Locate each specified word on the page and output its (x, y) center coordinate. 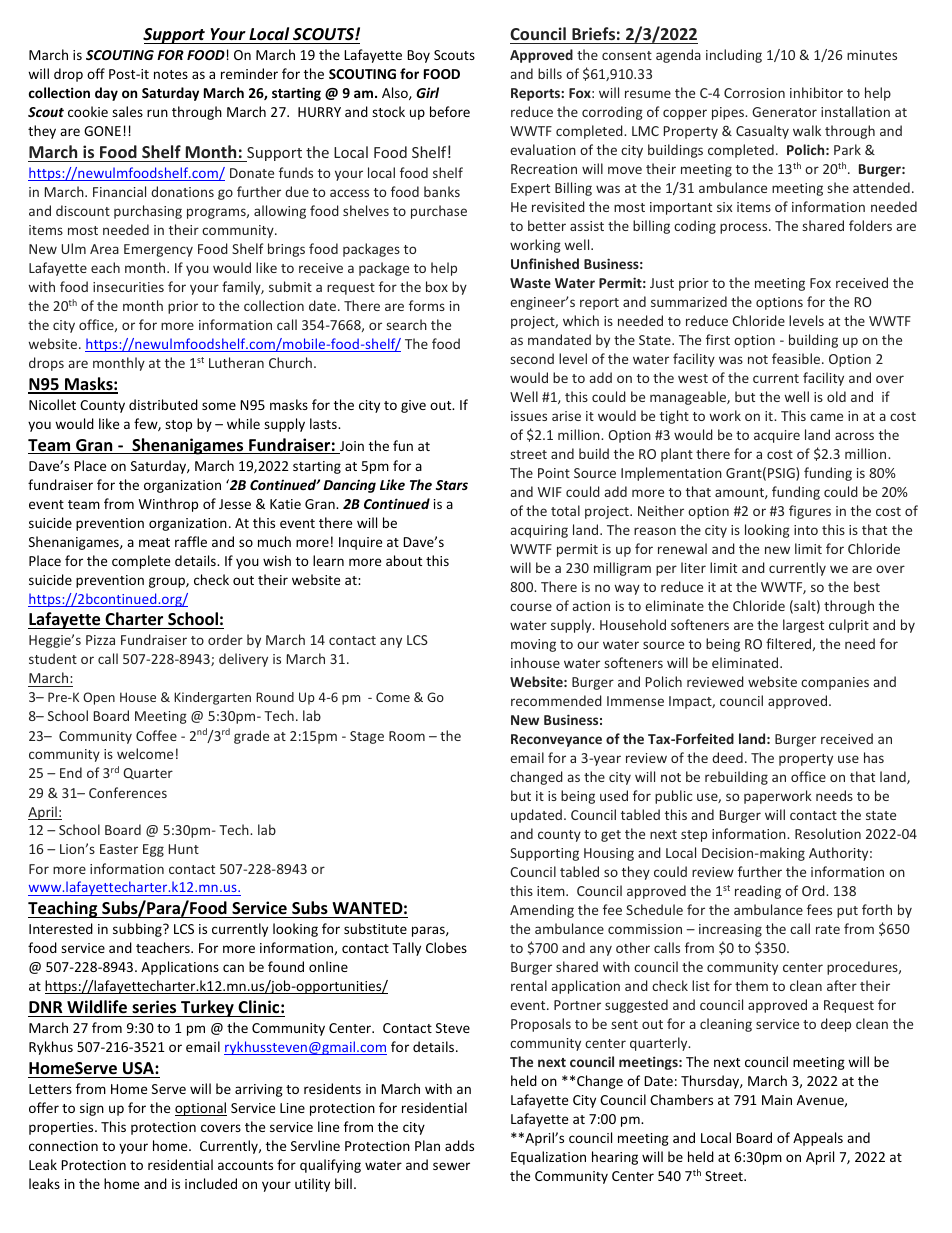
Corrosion (754, 93)
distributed (163, 404)
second (532, 358)
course (531, 607)
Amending (542, 911)
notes (171, 74)
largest (803, 626)
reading (758, 892)
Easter (119, 849)
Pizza (100, 640)
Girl (427, 92)
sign (92, 1109)
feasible (797, 358)
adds (459, 1145)
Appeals (818, 1139)
